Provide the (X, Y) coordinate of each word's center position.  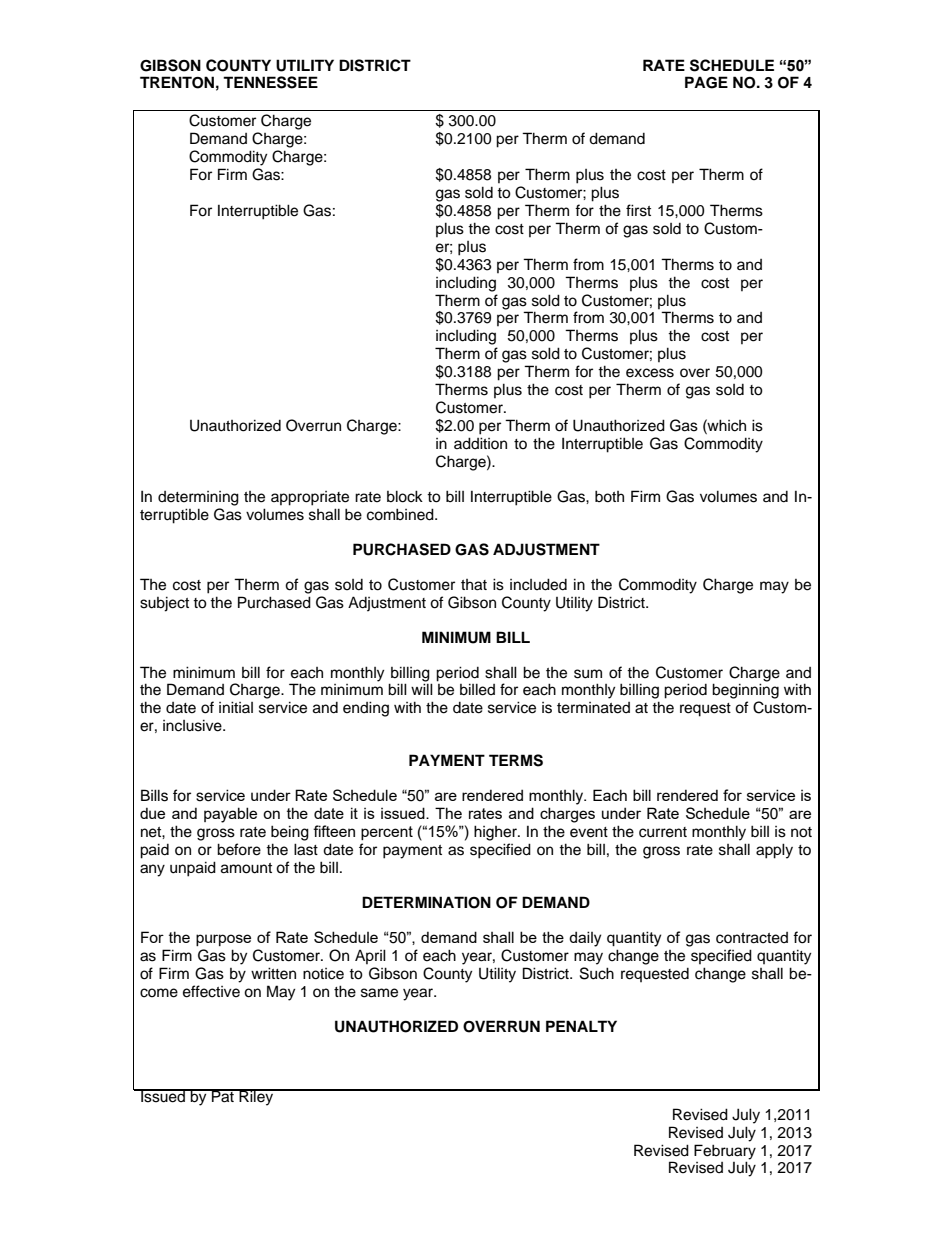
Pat (223, 1096)
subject (164, 604)
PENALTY (581, 1026)
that (474, 585)
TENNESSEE (270, 82)
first (638, 210)
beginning (745, 691)
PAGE (706, 82)
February (725, 1152)
